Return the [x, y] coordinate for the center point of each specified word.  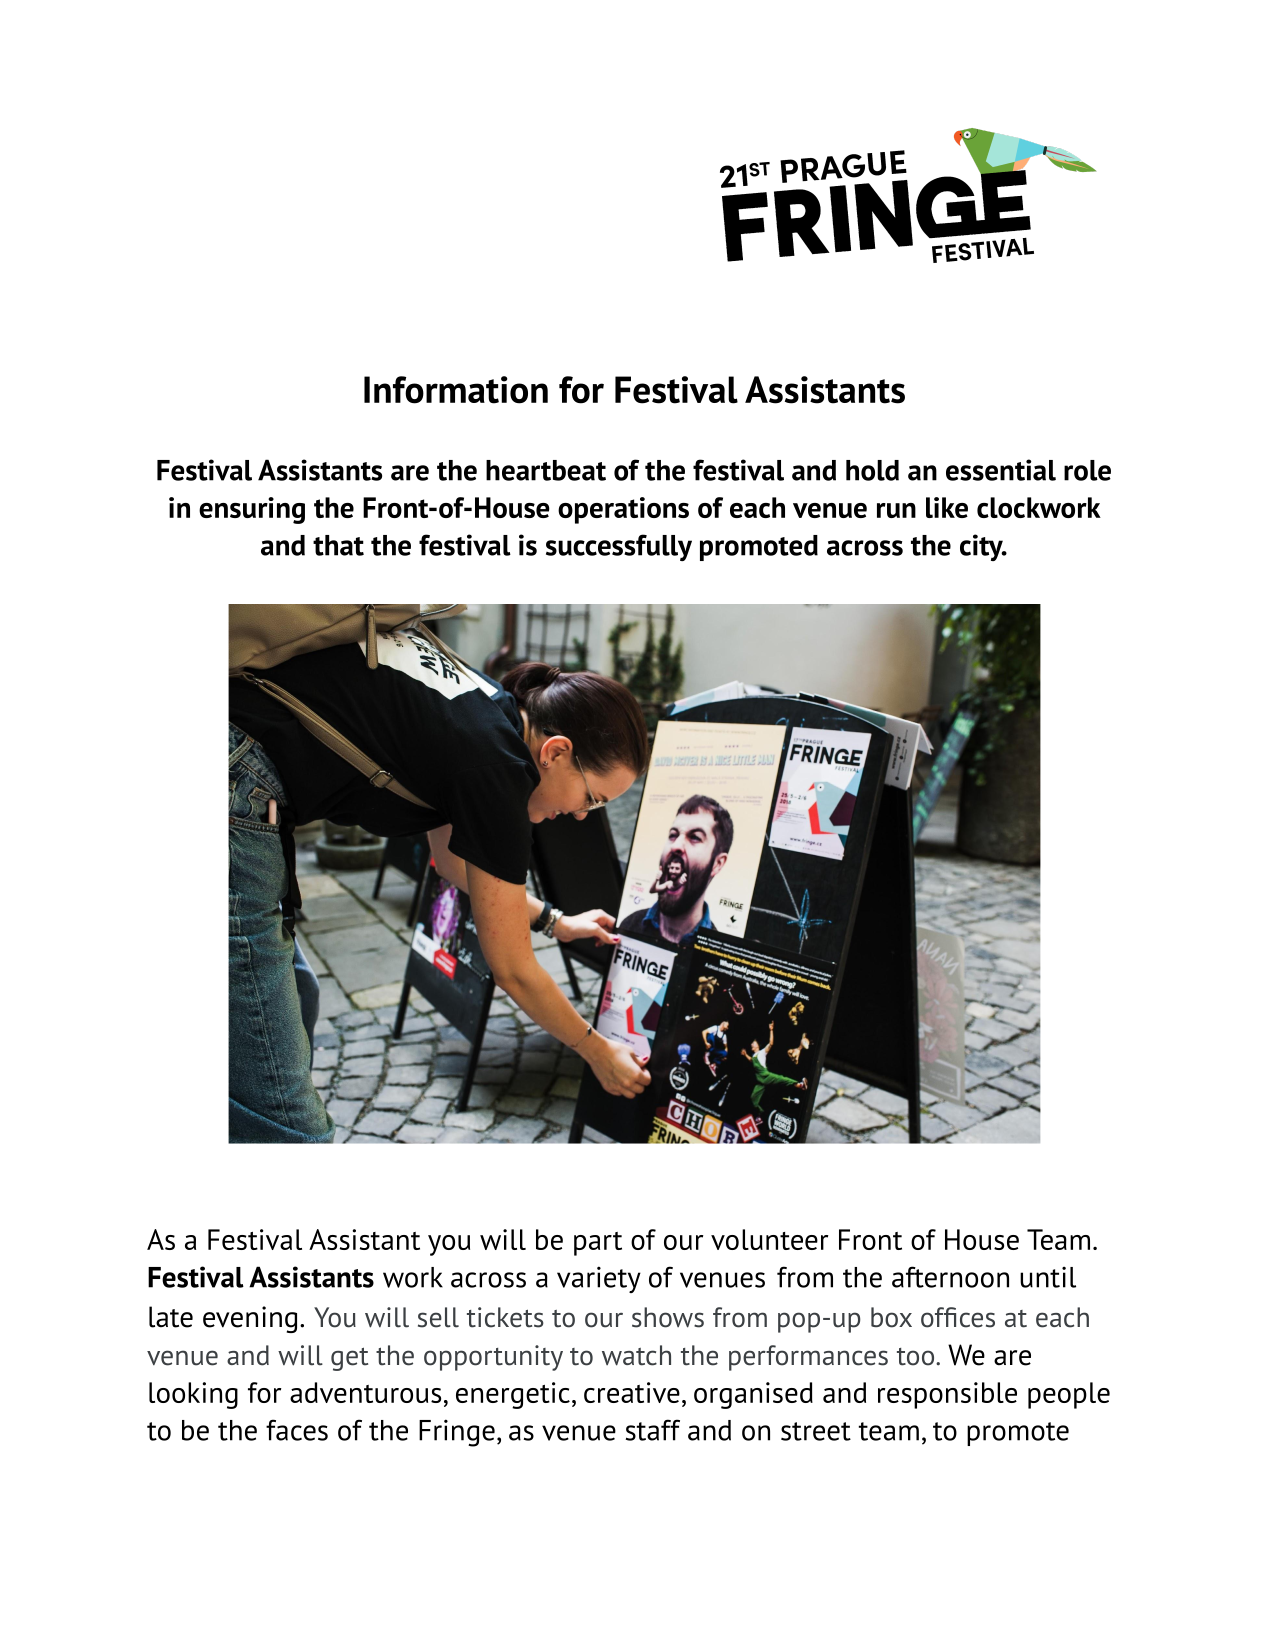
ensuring [252, 510]
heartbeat [546, 470]
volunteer [770, 1239]
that [338, 545]
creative [632, 1392]
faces [297, 1430]
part [598, 1244]
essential [1001, 470]
